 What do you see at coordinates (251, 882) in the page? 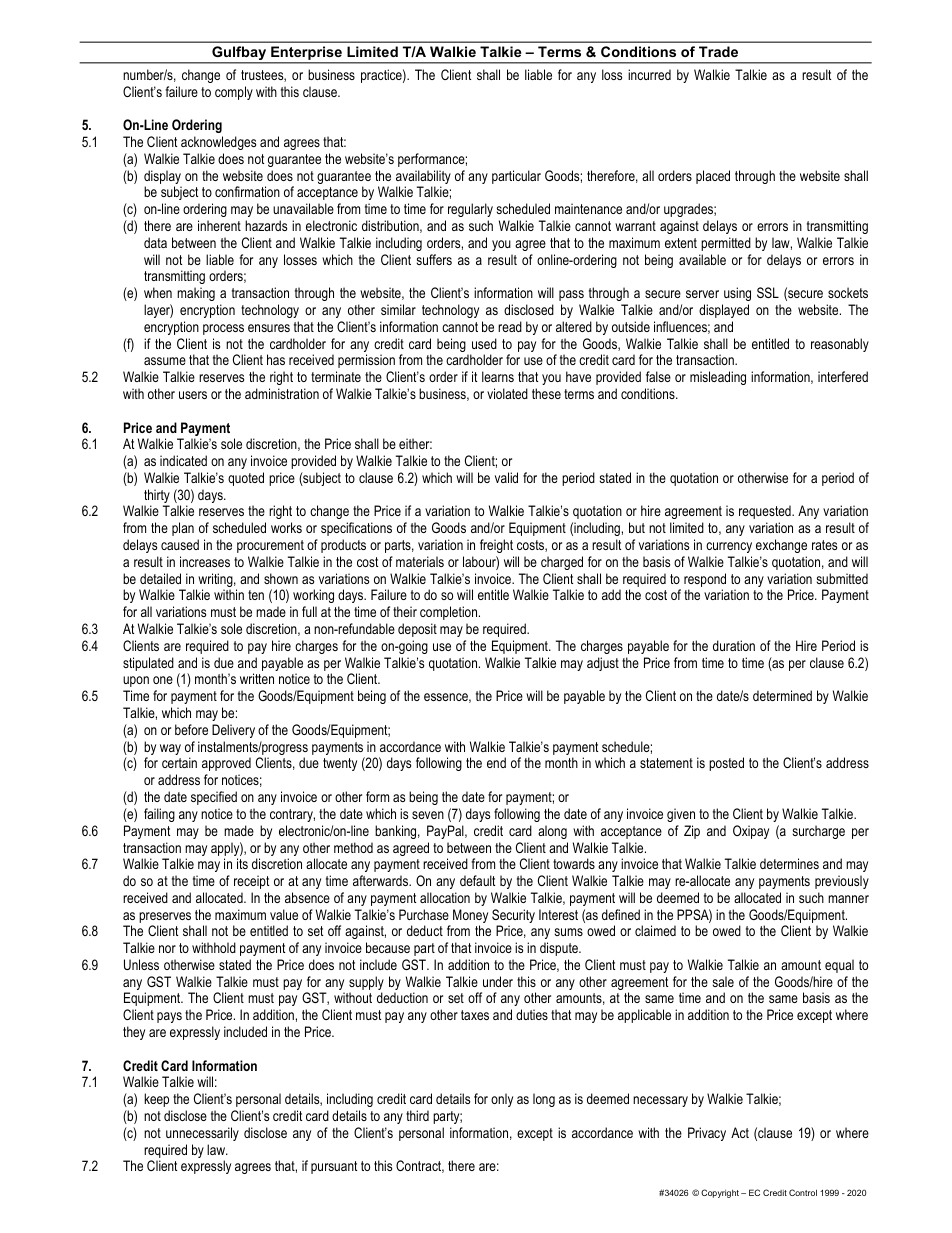
I see `receipt` at bounding box center [251, 882].
